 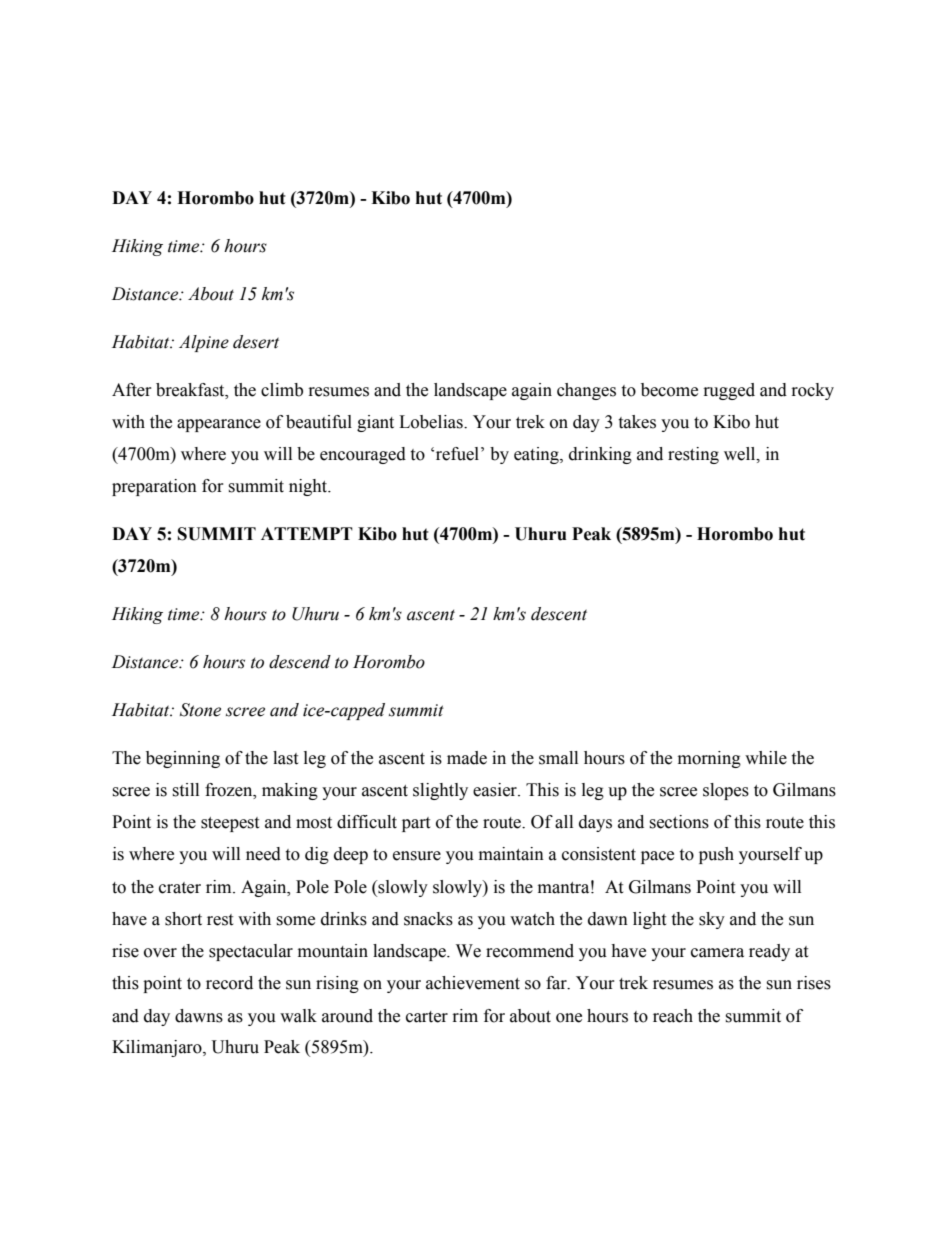 I want to click on Kilimanjaro, so click(x=158, y=1048).
